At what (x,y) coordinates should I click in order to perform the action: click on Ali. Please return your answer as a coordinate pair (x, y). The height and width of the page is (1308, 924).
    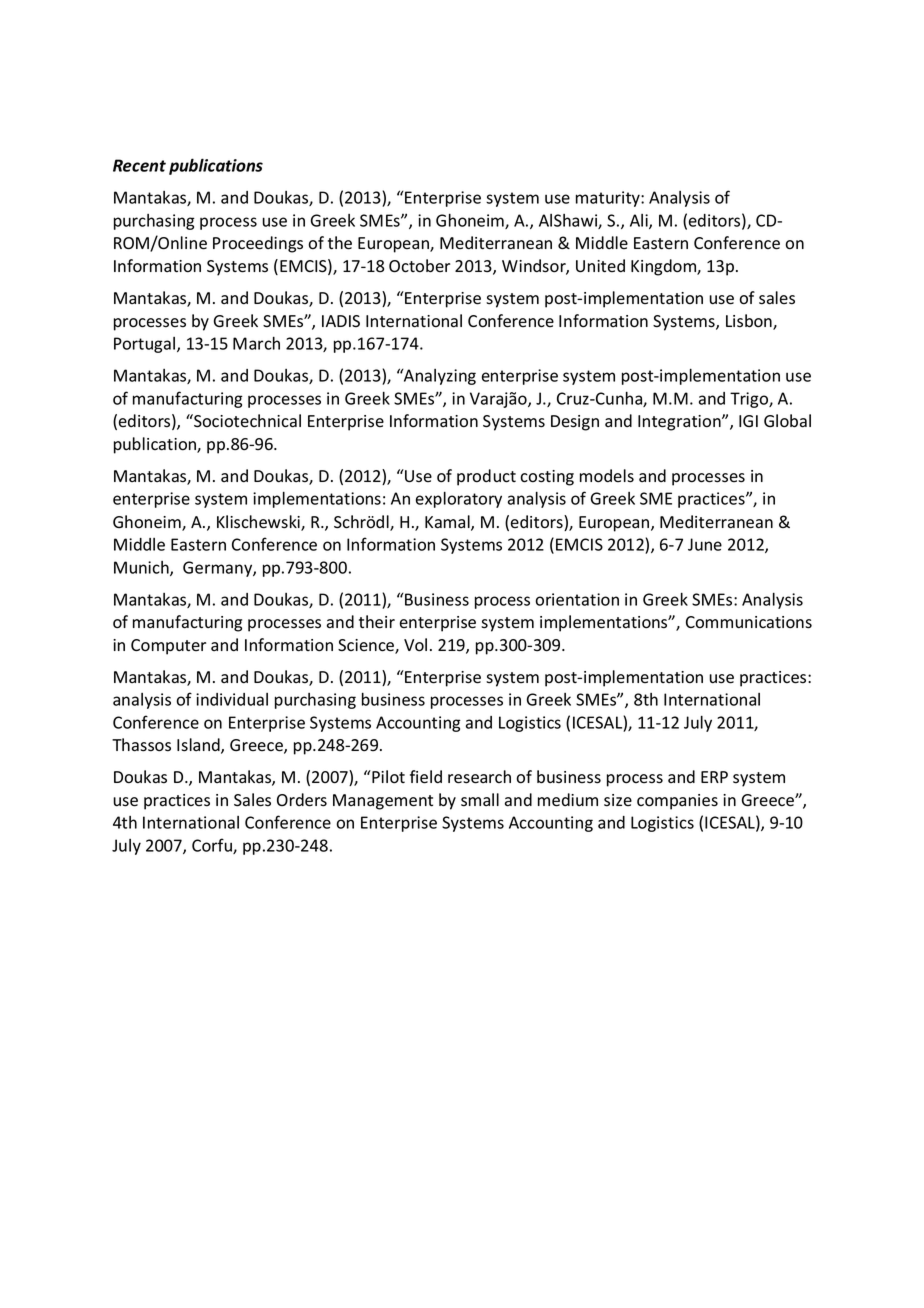
    Looking at the image, I should click on (640, 221).
